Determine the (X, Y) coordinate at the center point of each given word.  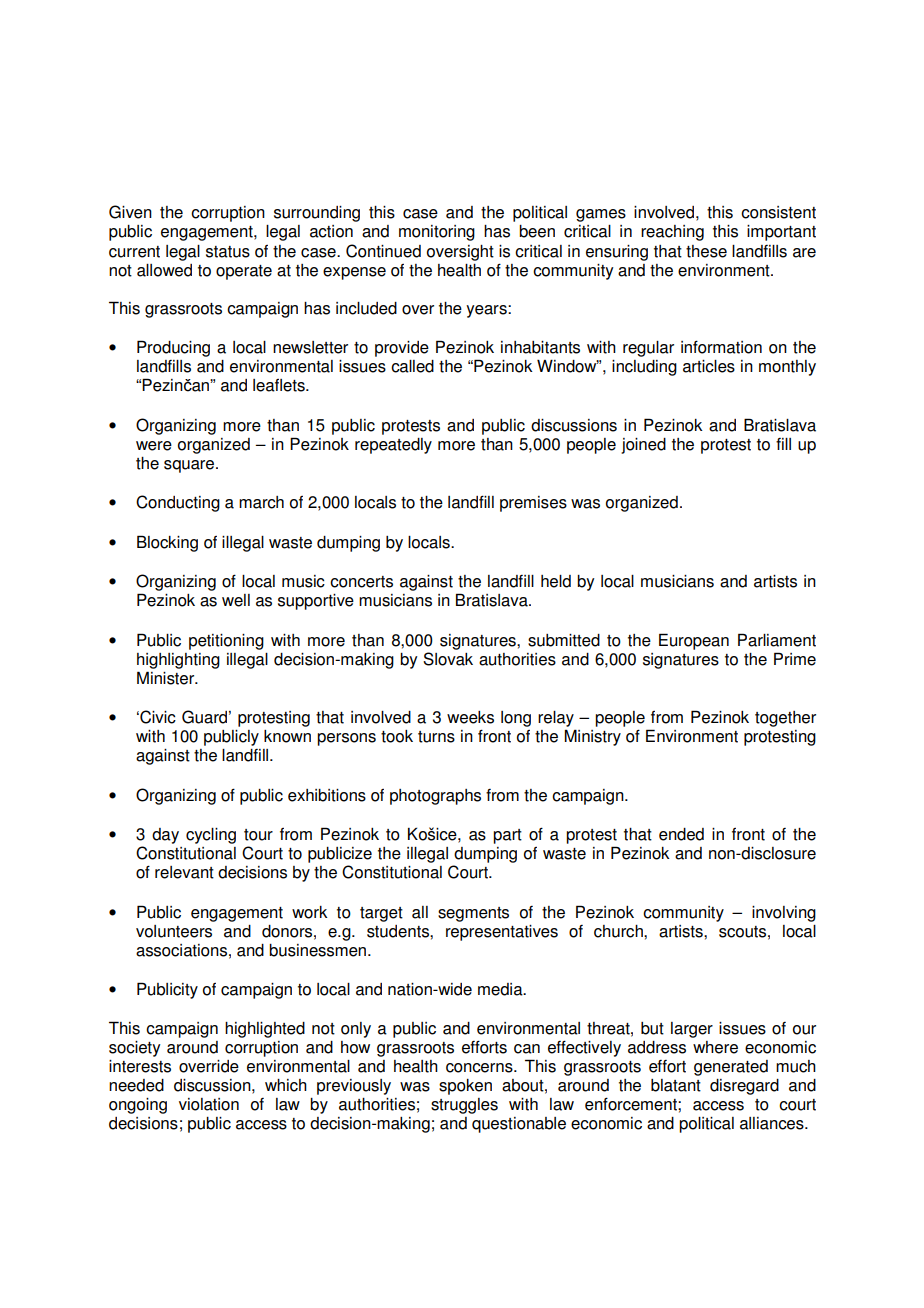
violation (209, 1104)
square (190, 466)
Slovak (448, 659)
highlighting (178, 661)
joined (643, 446)
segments (473, 914)
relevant (184, 872)
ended (681, 834)
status (228, 252)
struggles (464, 1106)
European (694, 641)
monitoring (437, 233)
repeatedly (393, 446)
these (706, 251)
